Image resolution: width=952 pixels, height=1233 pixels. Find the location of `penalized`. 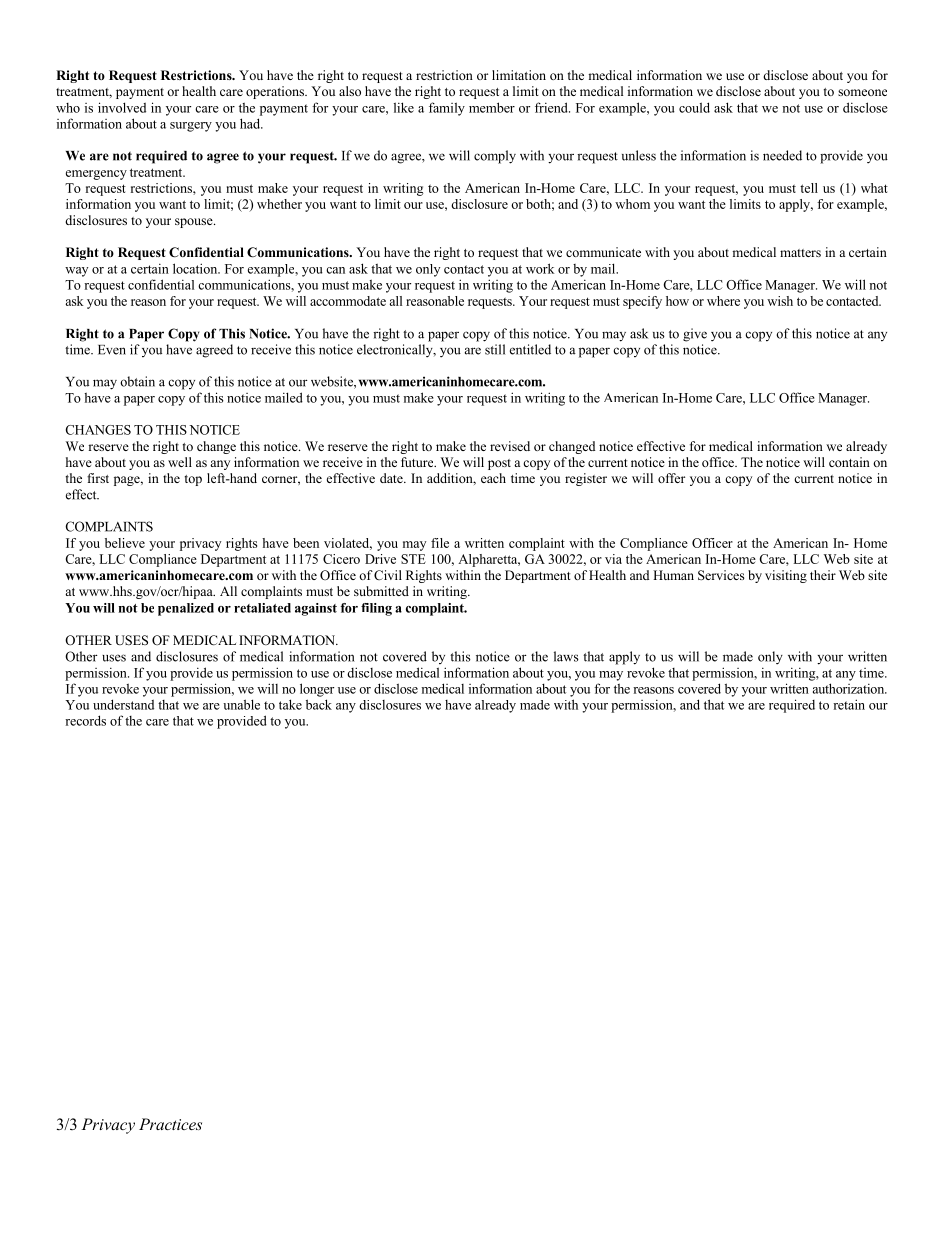

penalized is located at coordinates (186, 609).
